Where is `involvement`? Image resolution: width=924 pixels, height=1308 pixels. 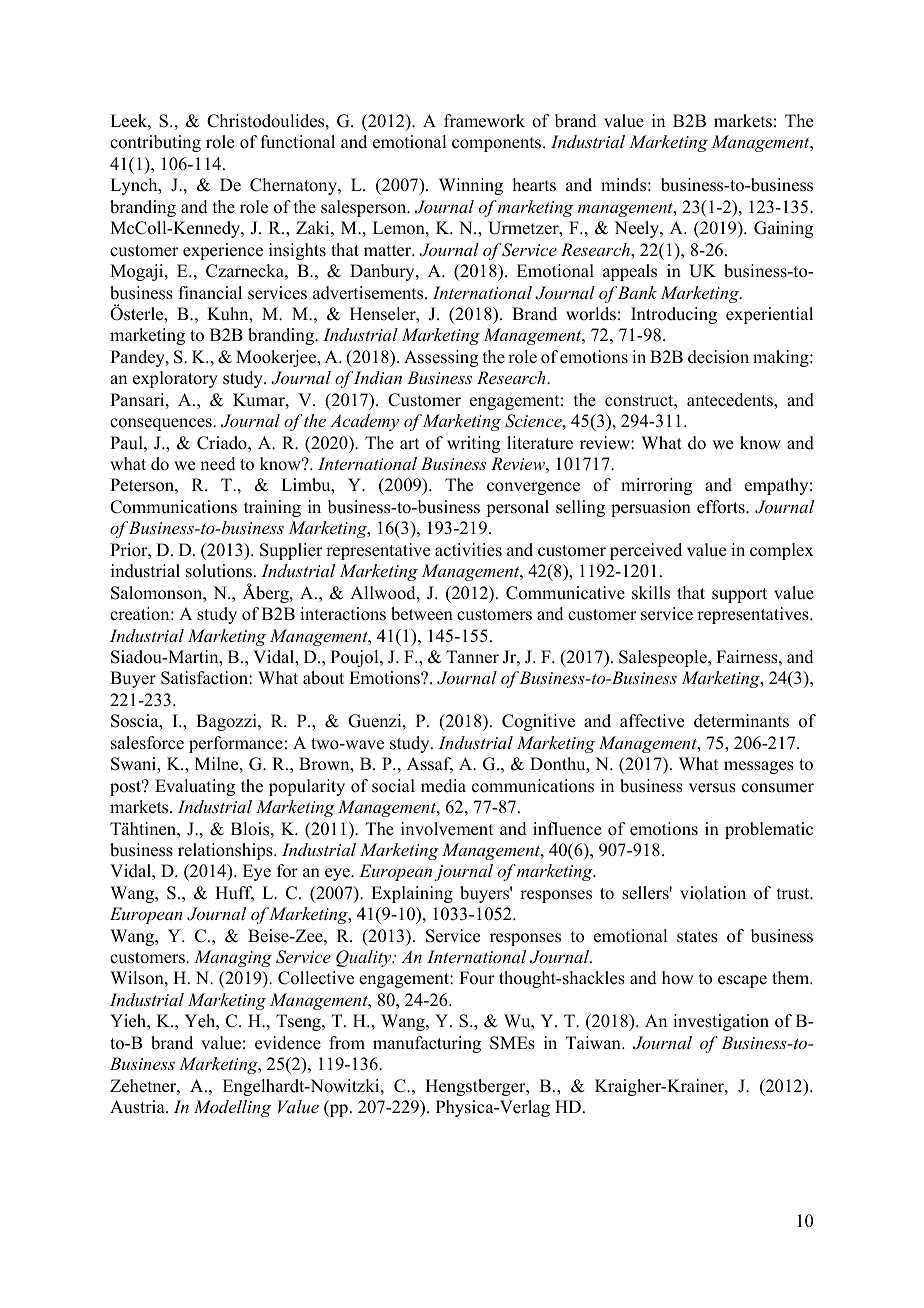
involvement is located at coordinates (447, 829).
